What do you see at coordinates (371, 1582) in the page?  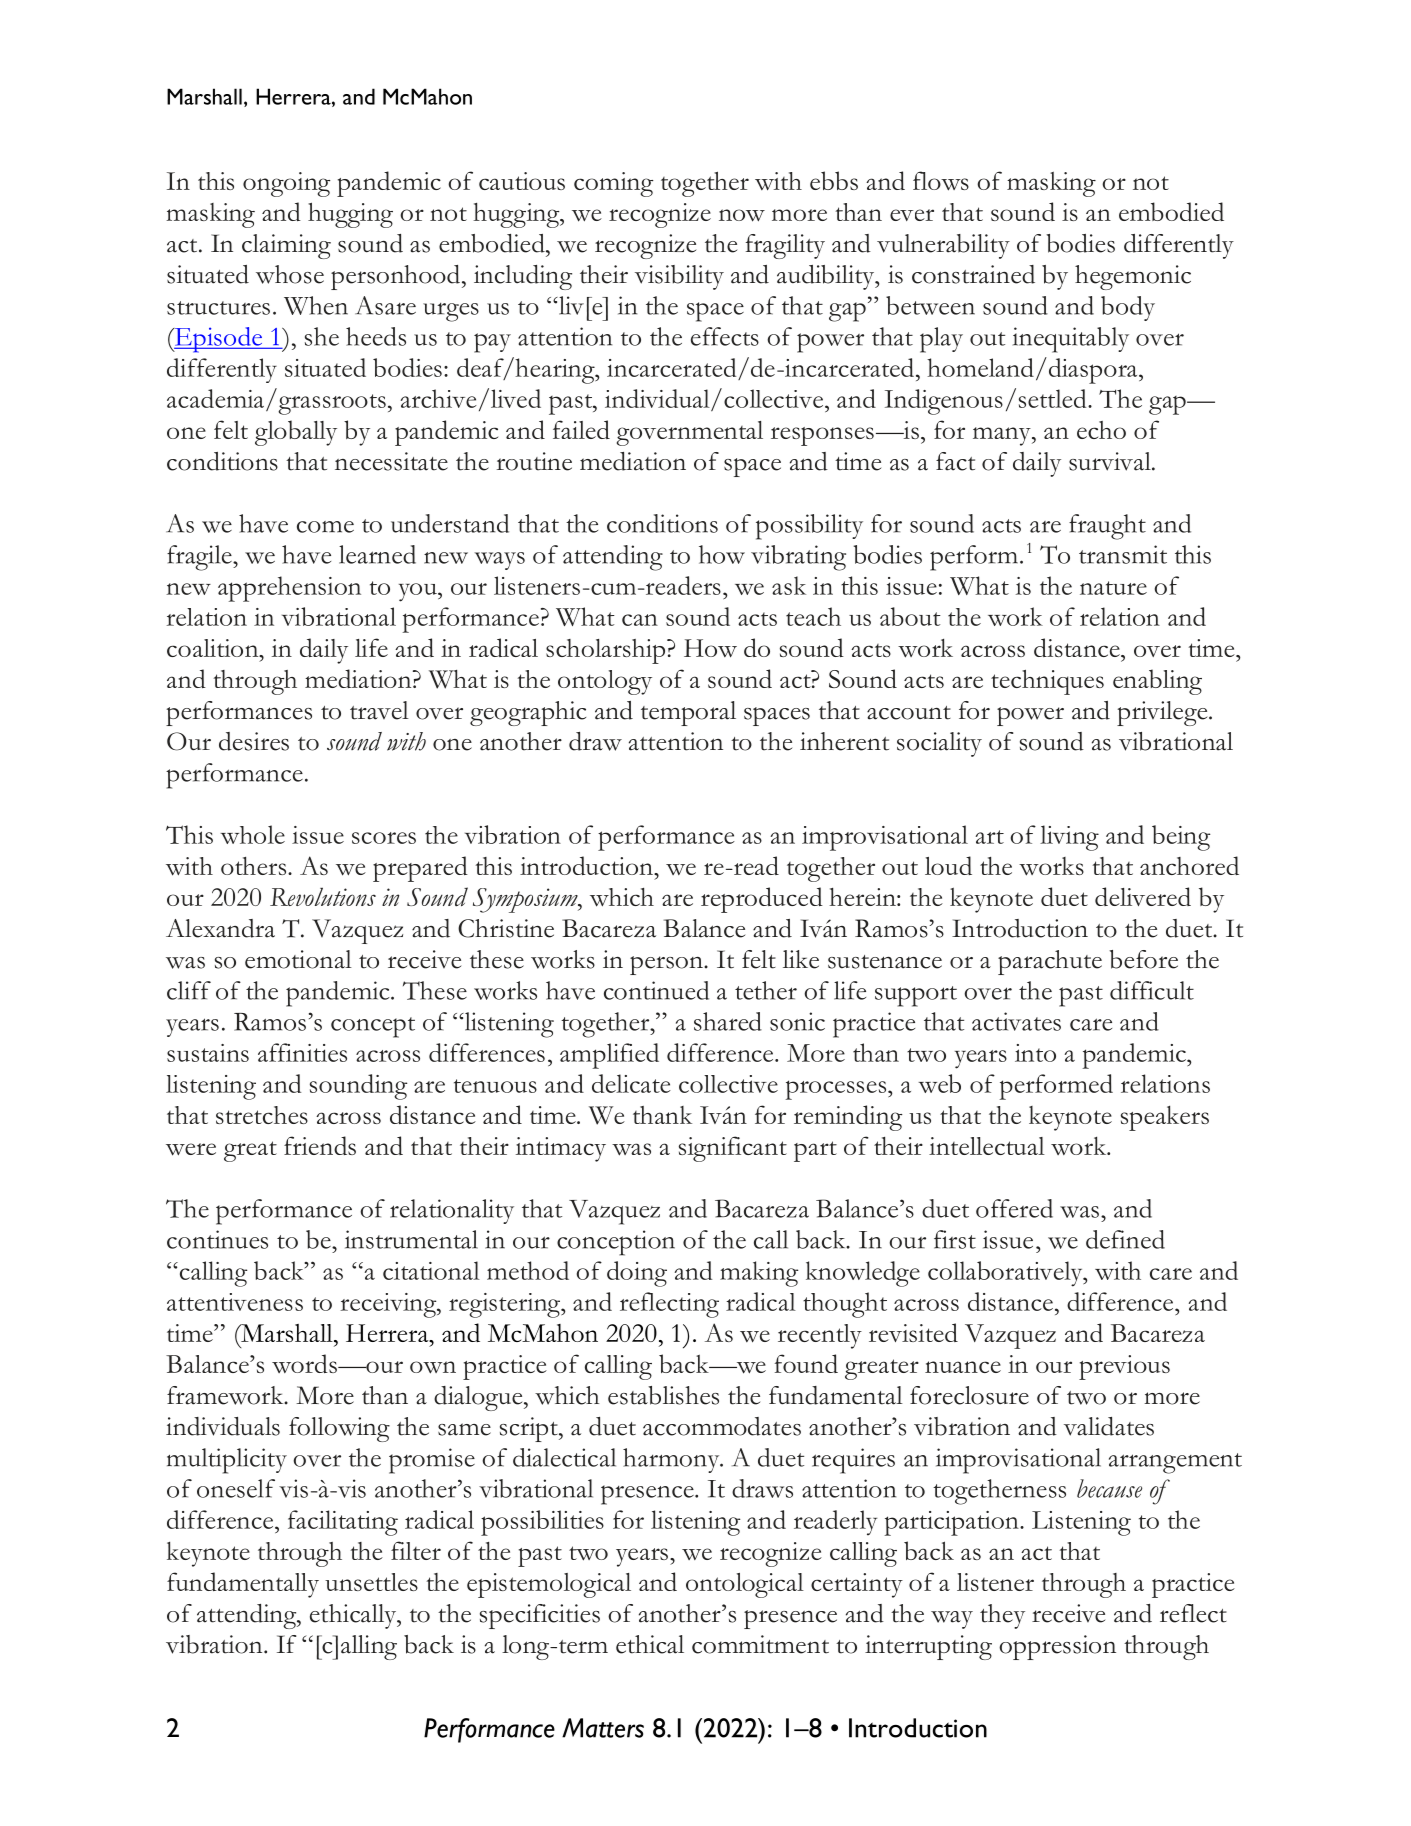 I see `unsettles` at bounding box center [371, 1582].
